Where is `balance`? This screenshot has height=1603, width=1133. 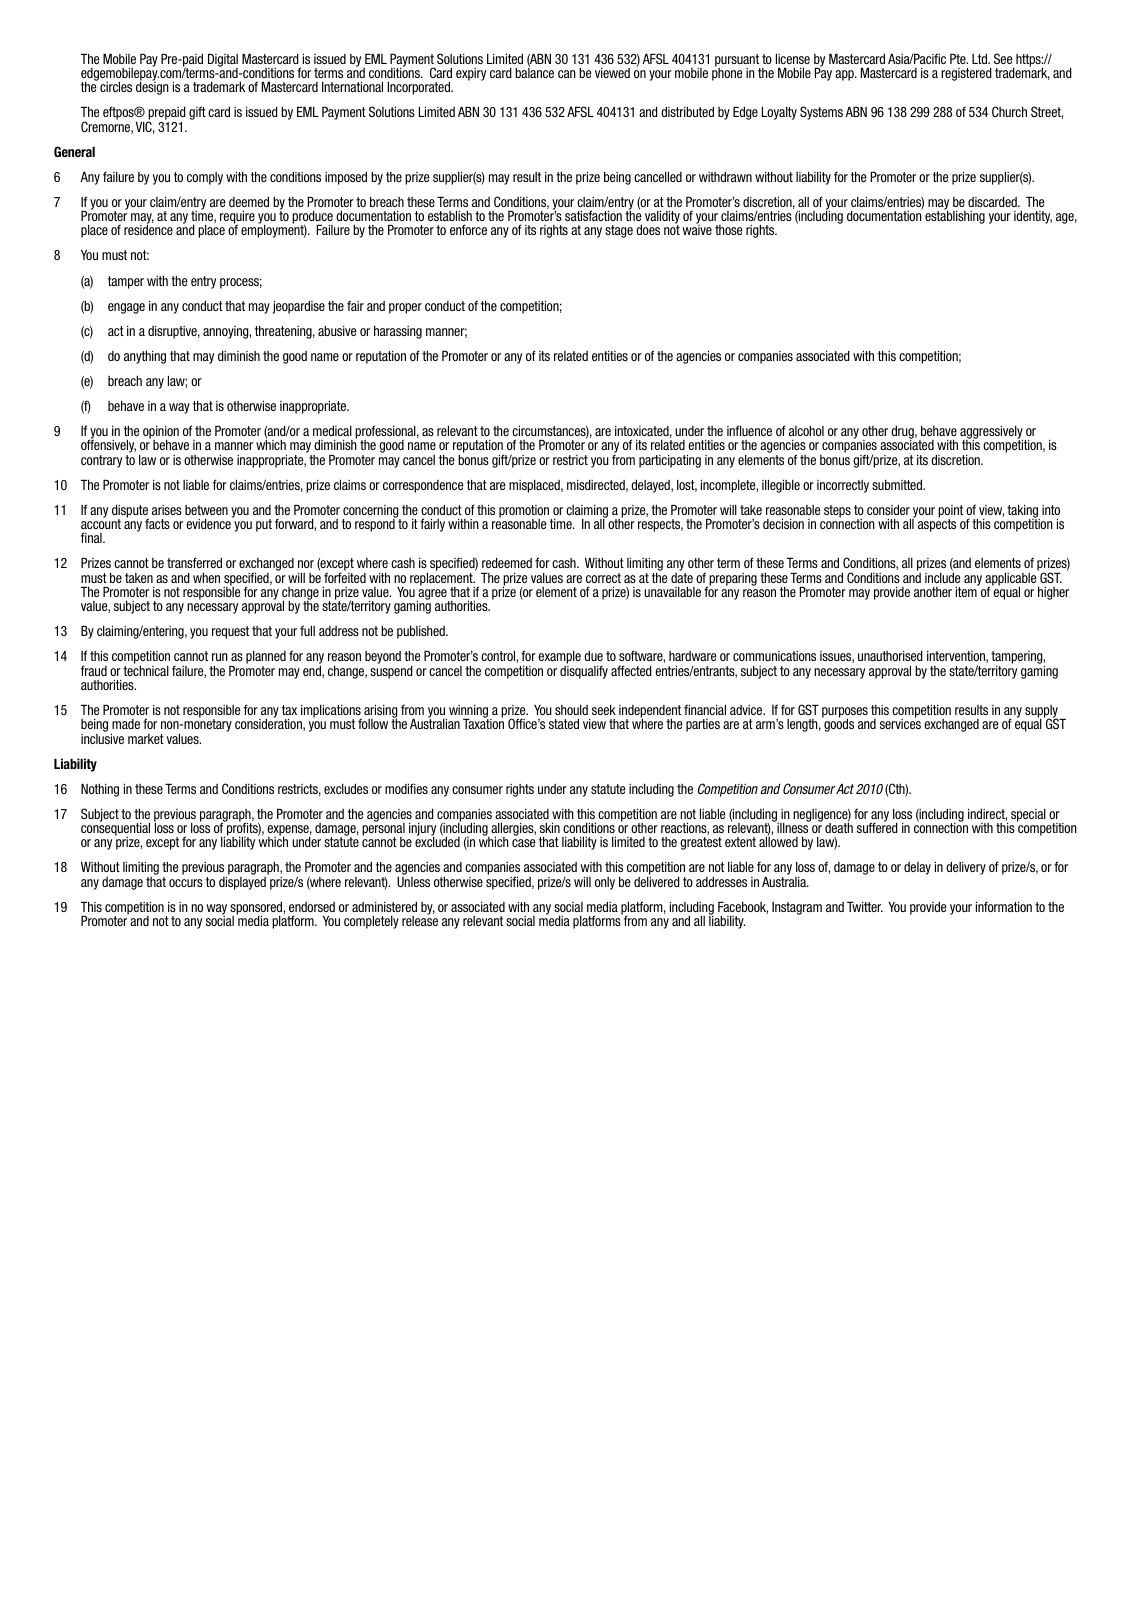
balance is located at coordinates (534, 72).
